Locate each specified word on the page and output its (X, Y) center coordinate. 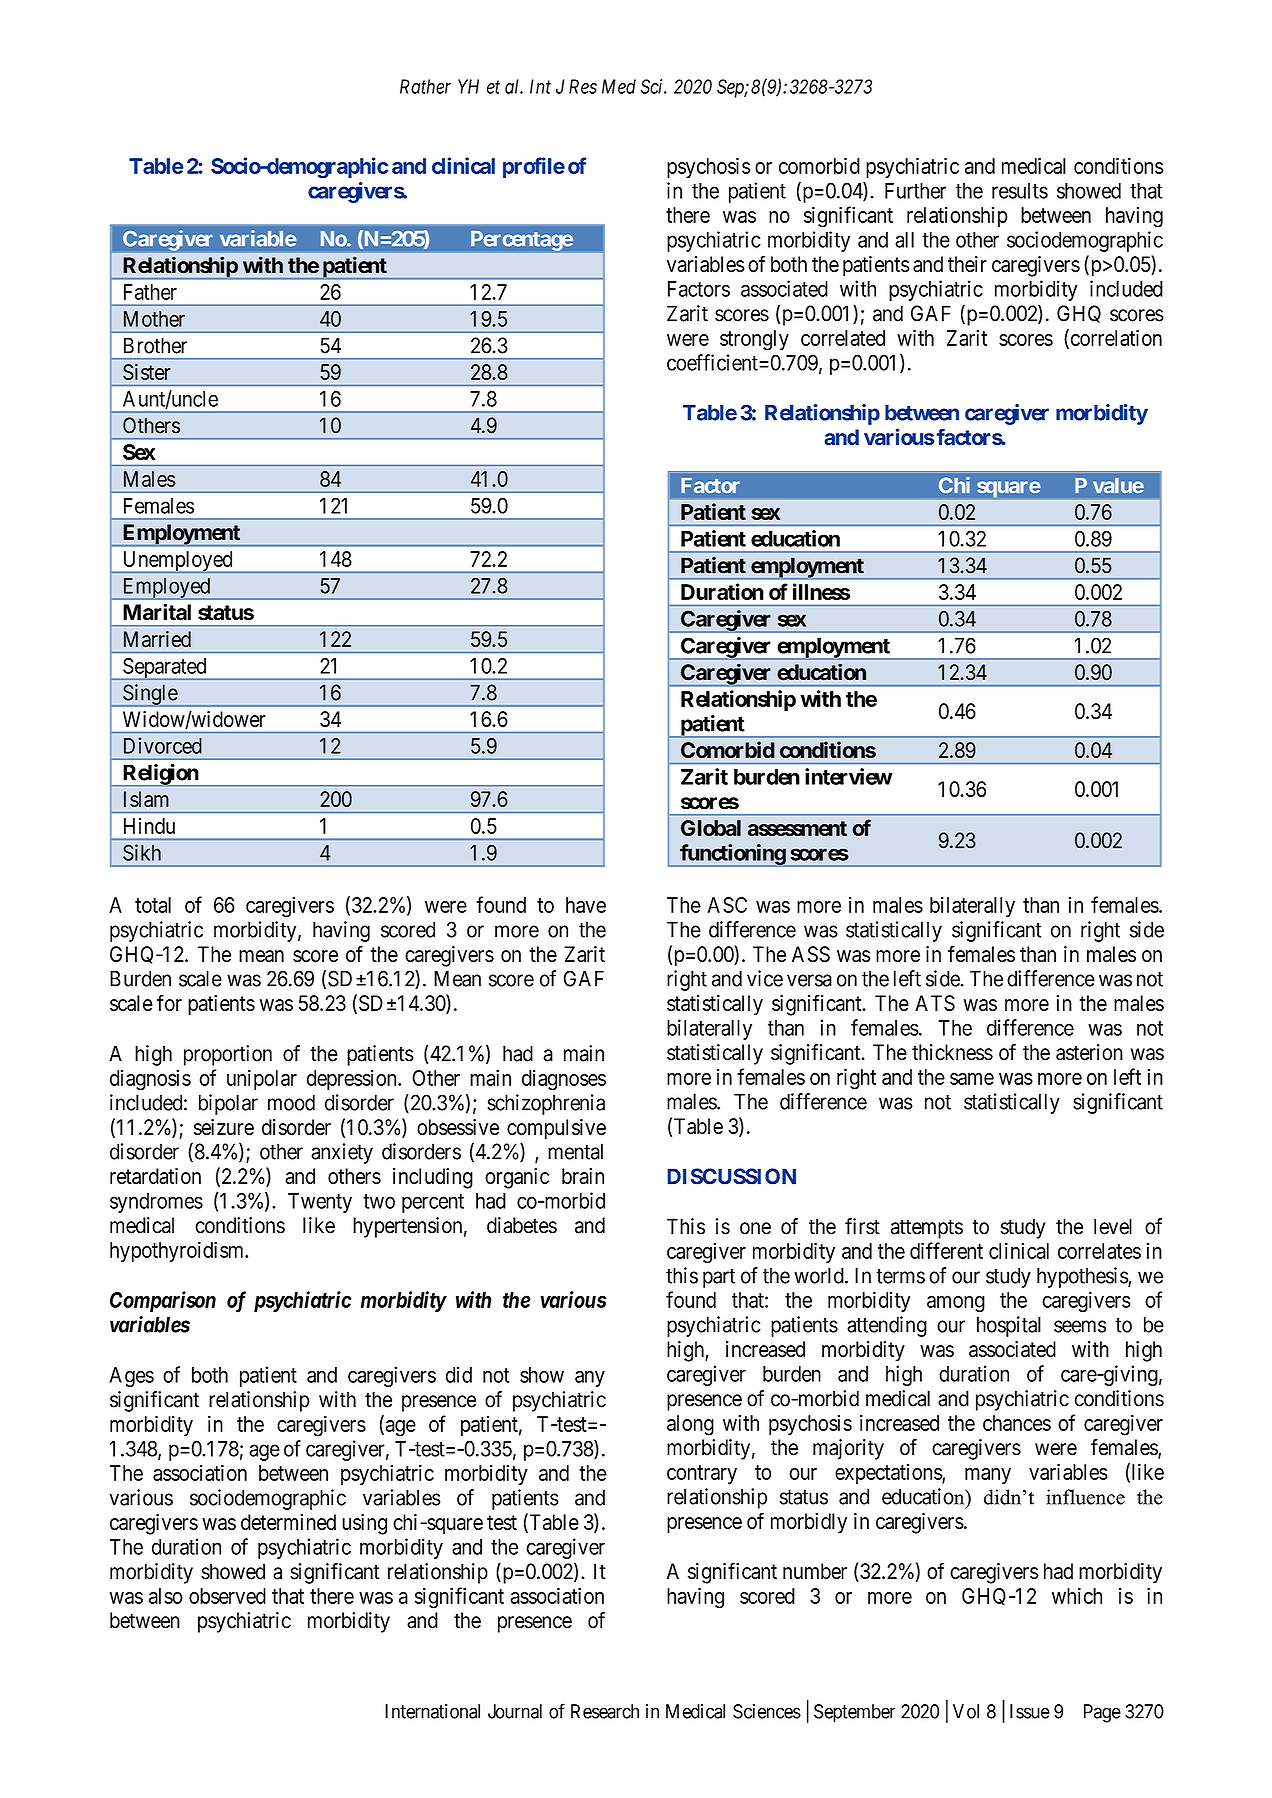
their (967, 264)
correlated (843, 338)
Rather (425, 86)
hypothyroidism (178, 1251)
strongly (754, 340)
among (956, 1304)
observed (227, 1596)
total (153, 905)
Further (915, 191)
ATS (935, 1003)
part (719, 1278)
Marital (157, 612)
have (586, 905)
